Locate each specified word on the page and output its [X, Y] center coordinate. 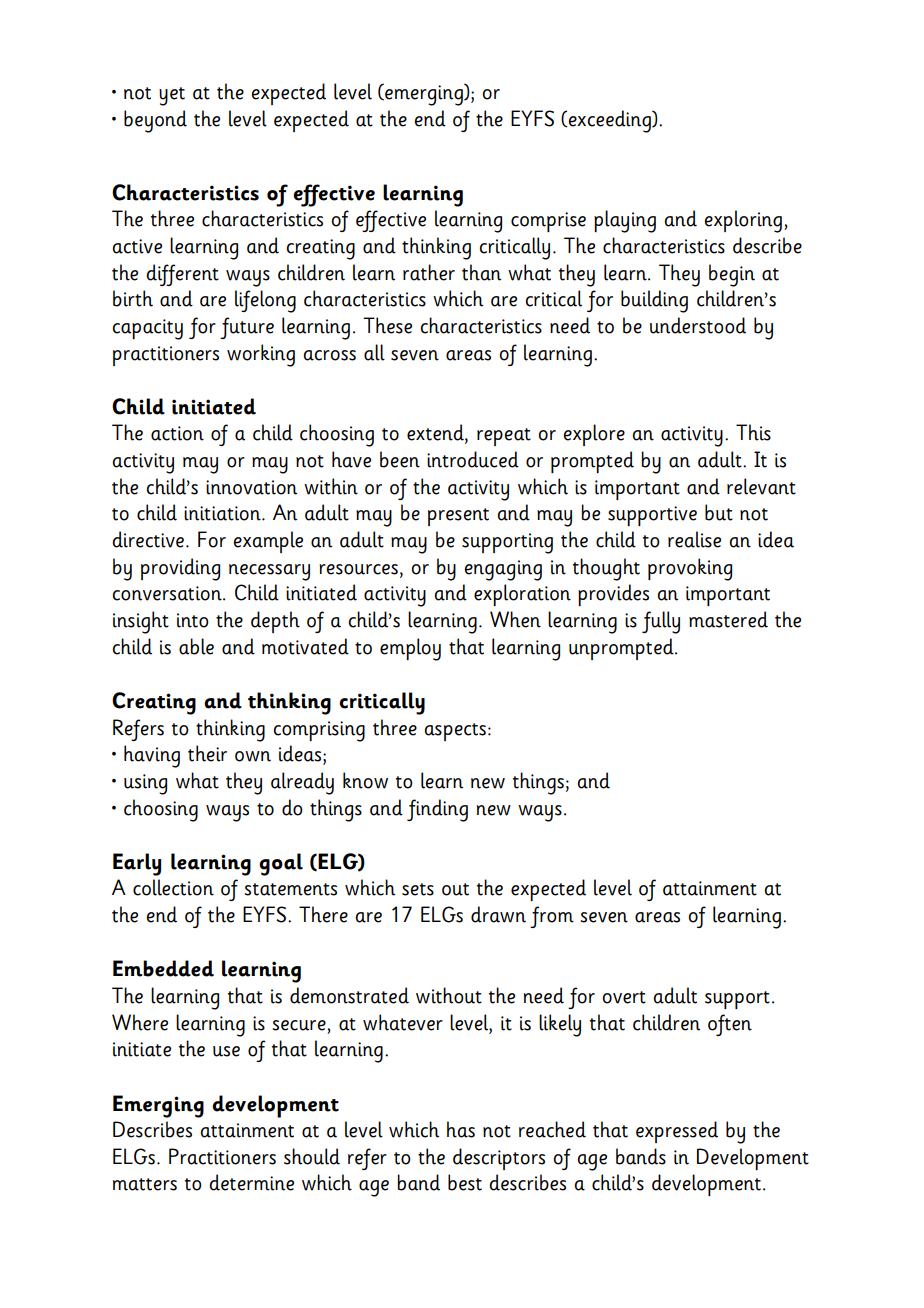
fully [661, 622]
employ [410, 649]
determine [251, 1182]
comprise [548, 222]
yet [172, 96]
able [196, 646]
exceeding [609, 121]
